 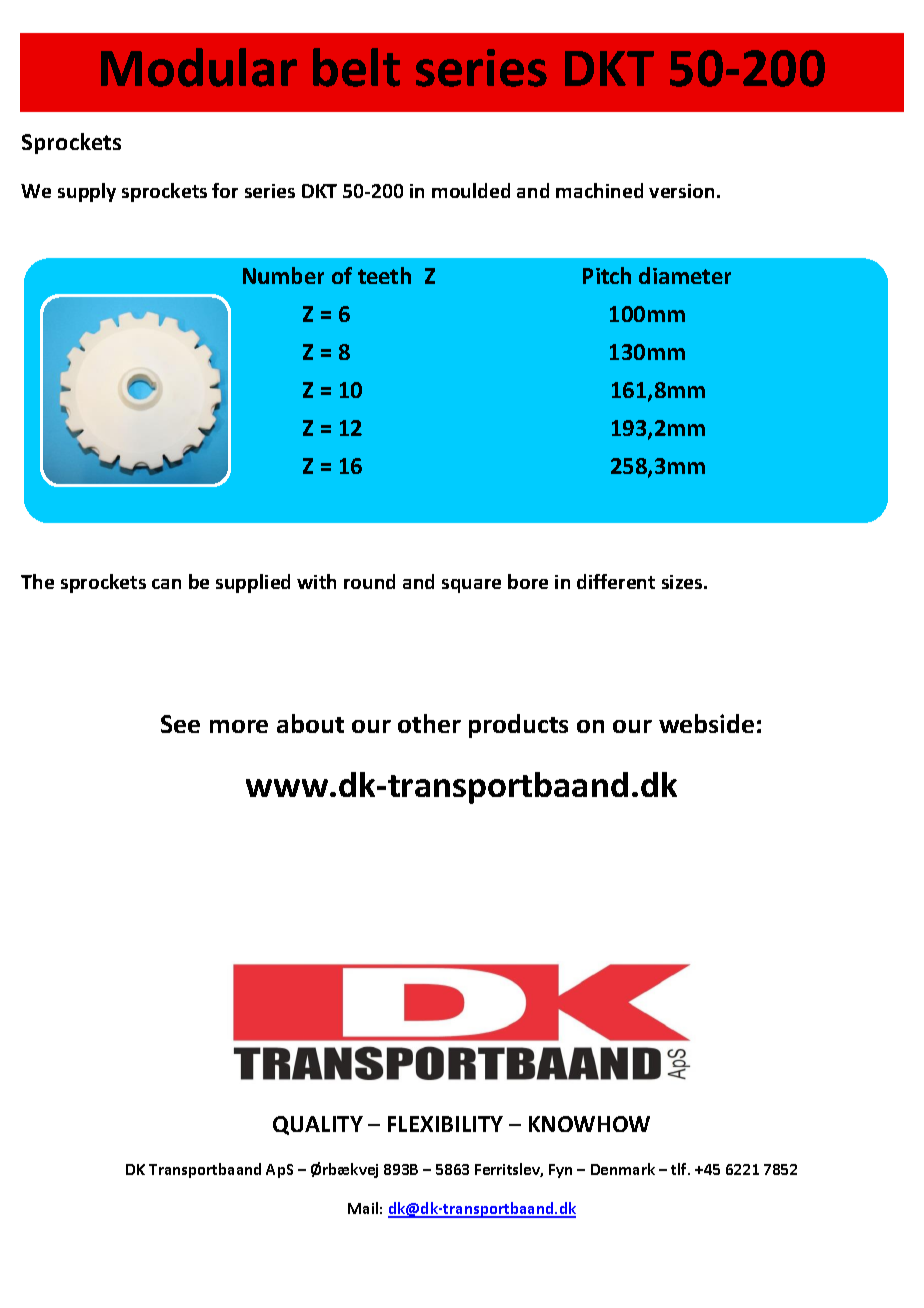 What do you see at coordinates (599, 190) in the document?
I see `machined` at bounding box center [599, 190].
